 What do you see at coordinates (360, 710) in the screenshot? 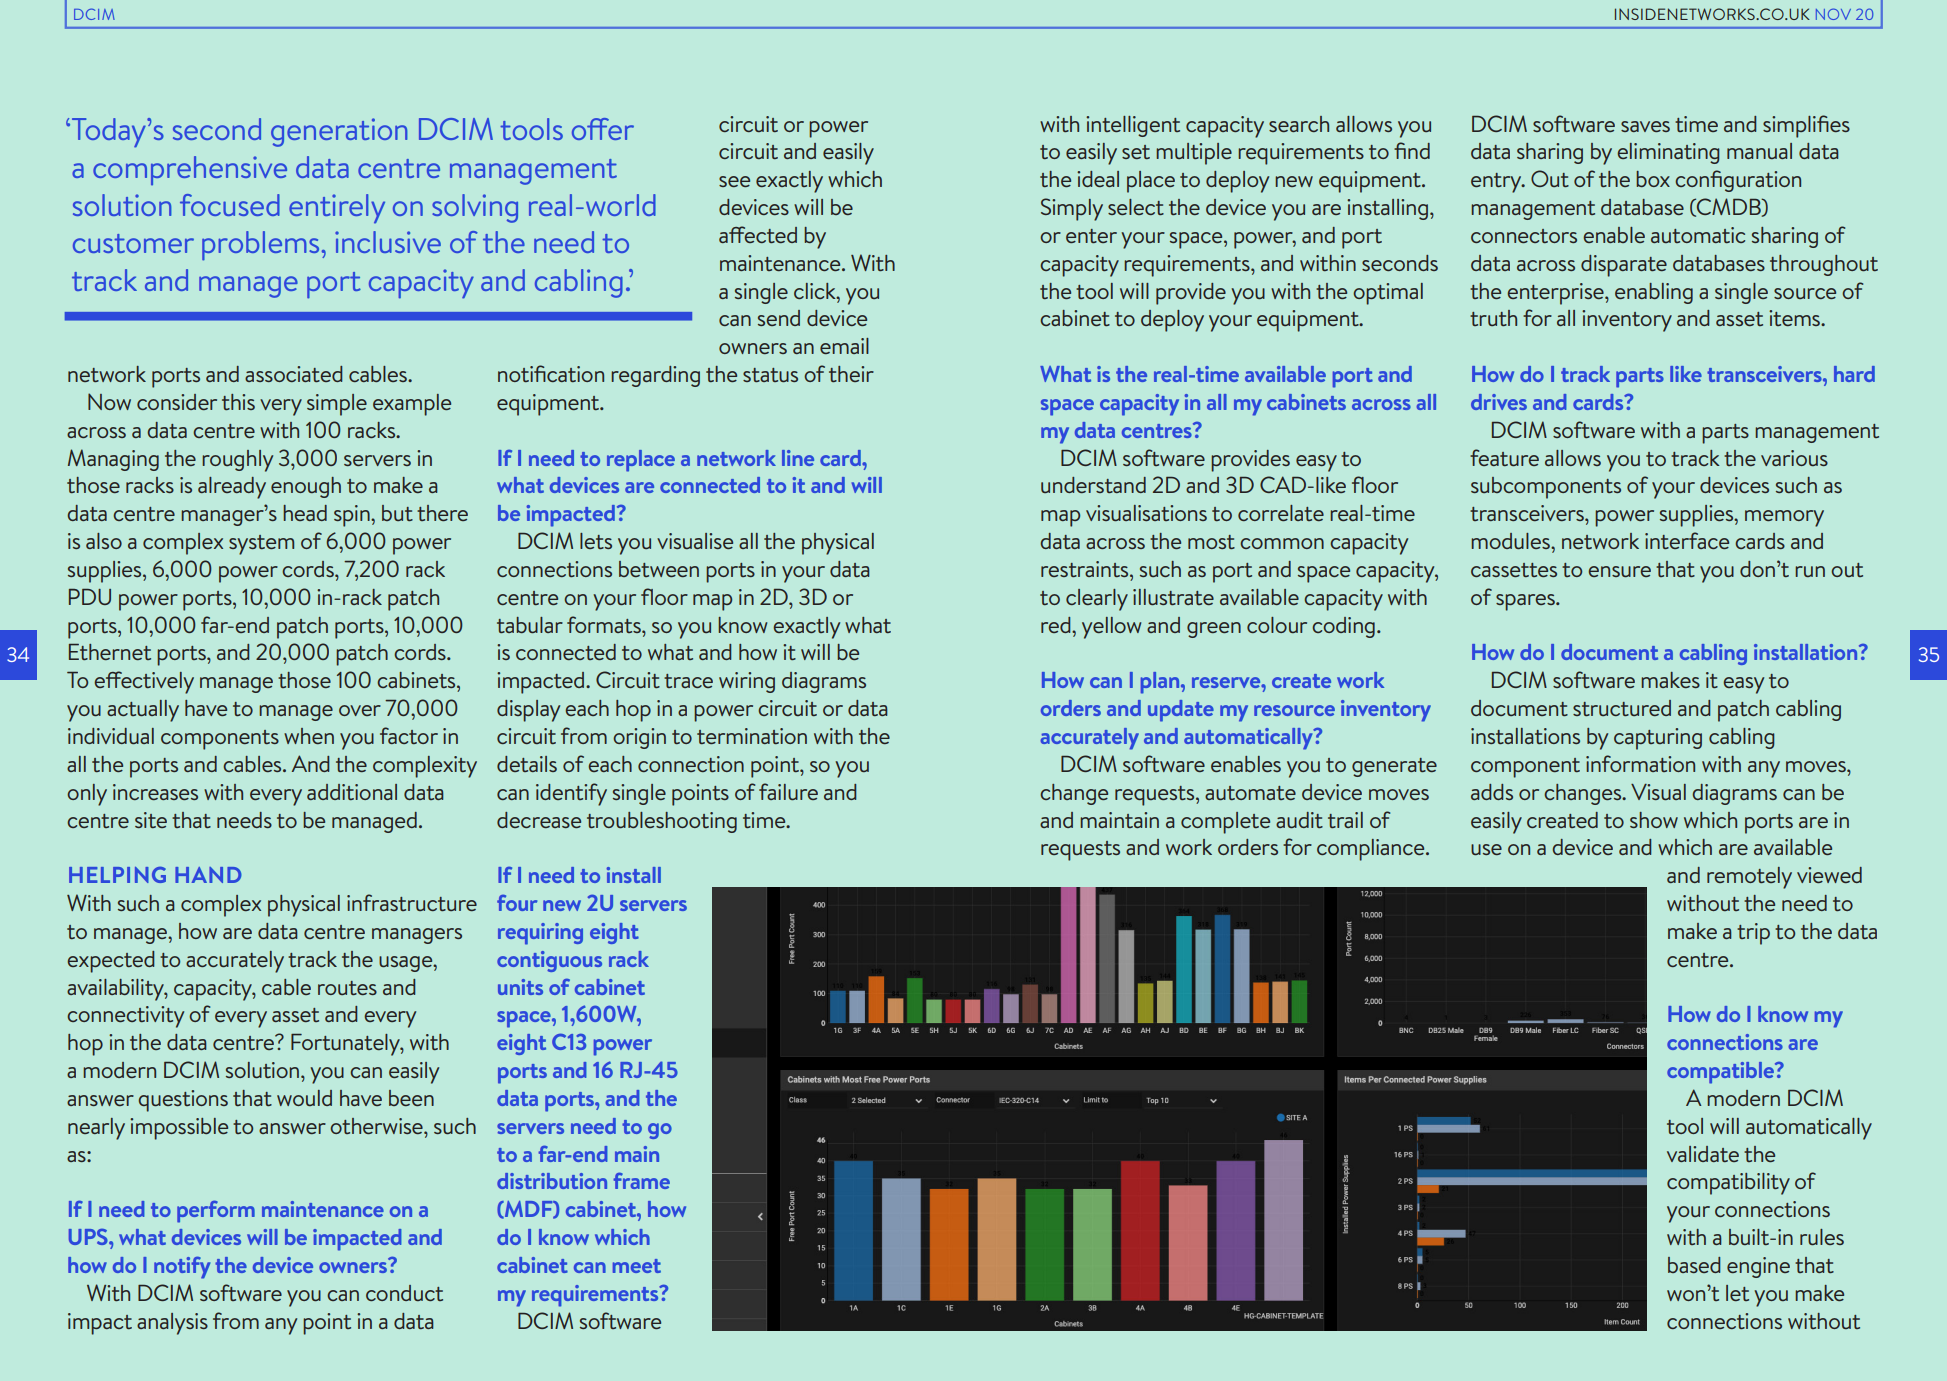
I see `over` at bounding box center [360, 710].
